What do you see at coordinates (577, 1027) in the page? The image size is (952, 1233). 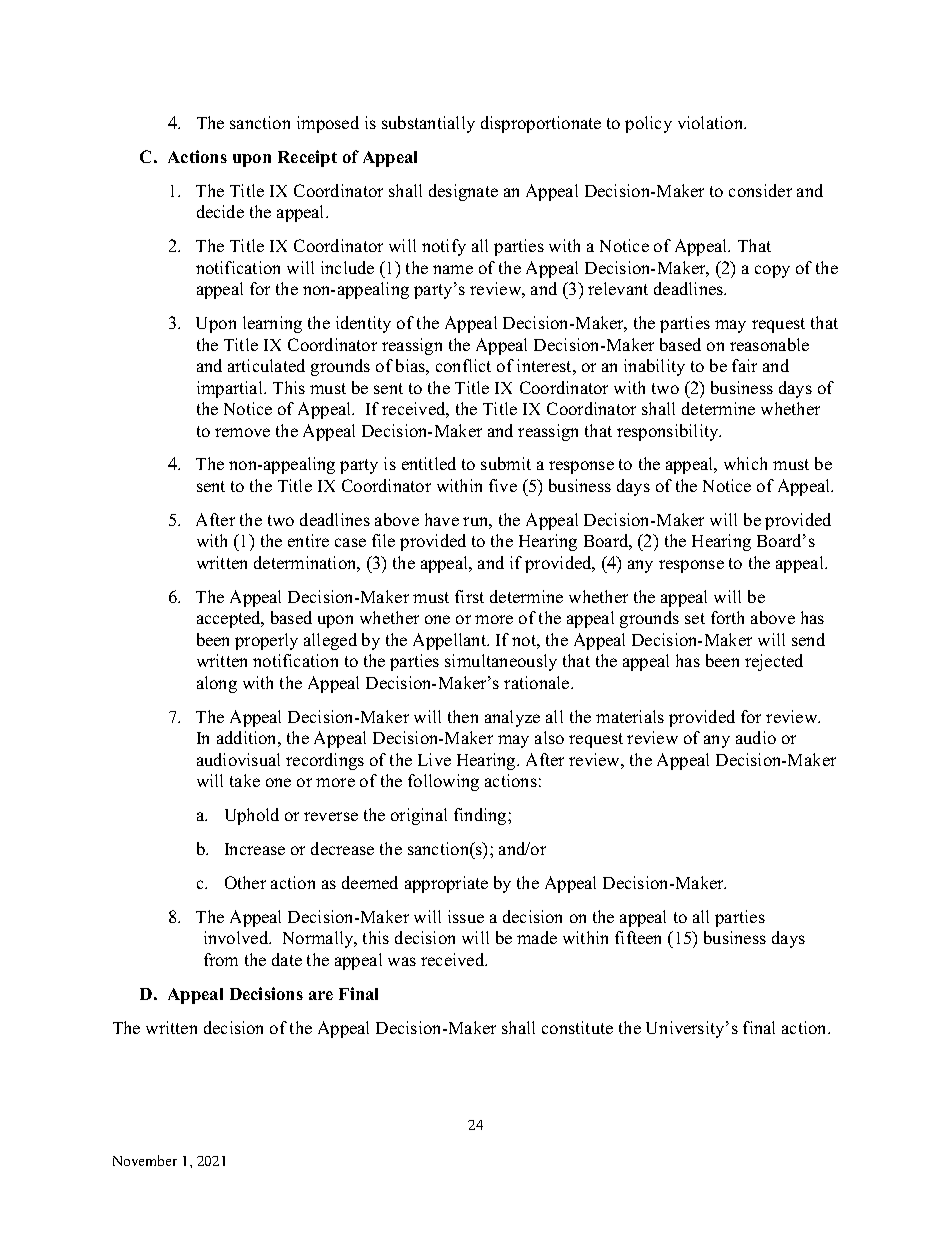 I see `constitute` at bounding box center [577, 1027].
